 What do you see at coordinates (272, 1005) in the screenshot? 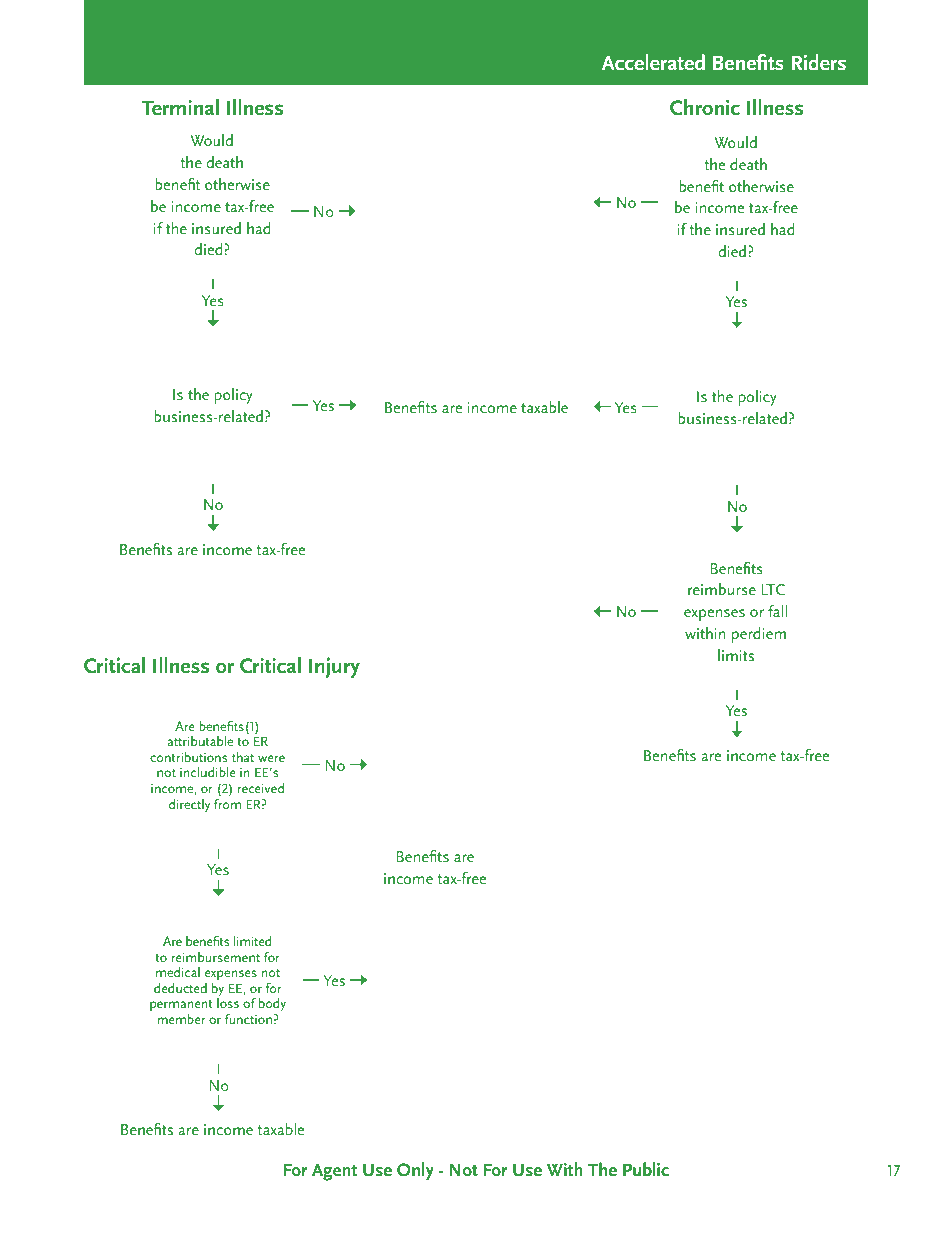
I see `body` at bounding box center [272, 1005].
